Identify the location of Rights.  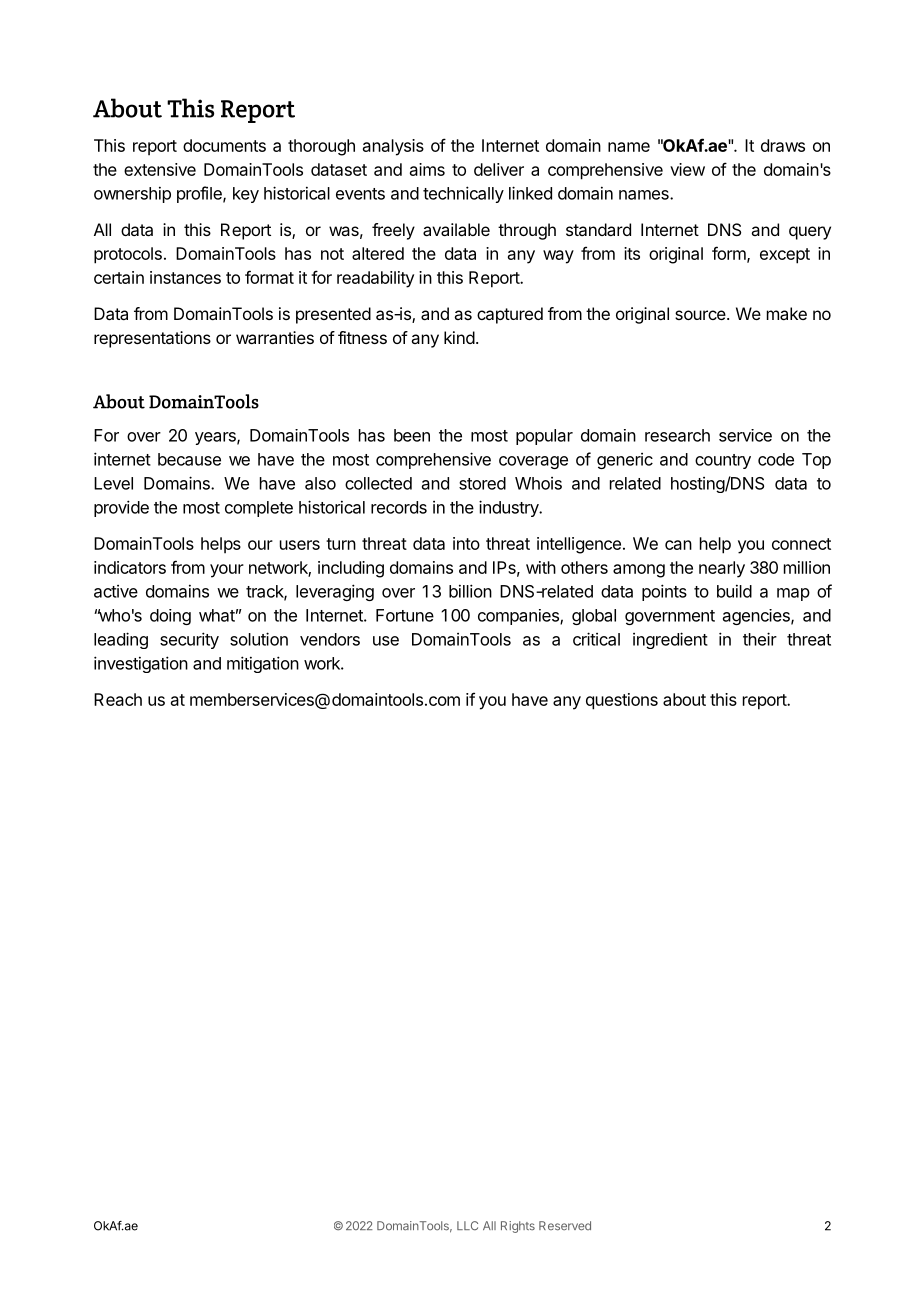
(518, 1227).
